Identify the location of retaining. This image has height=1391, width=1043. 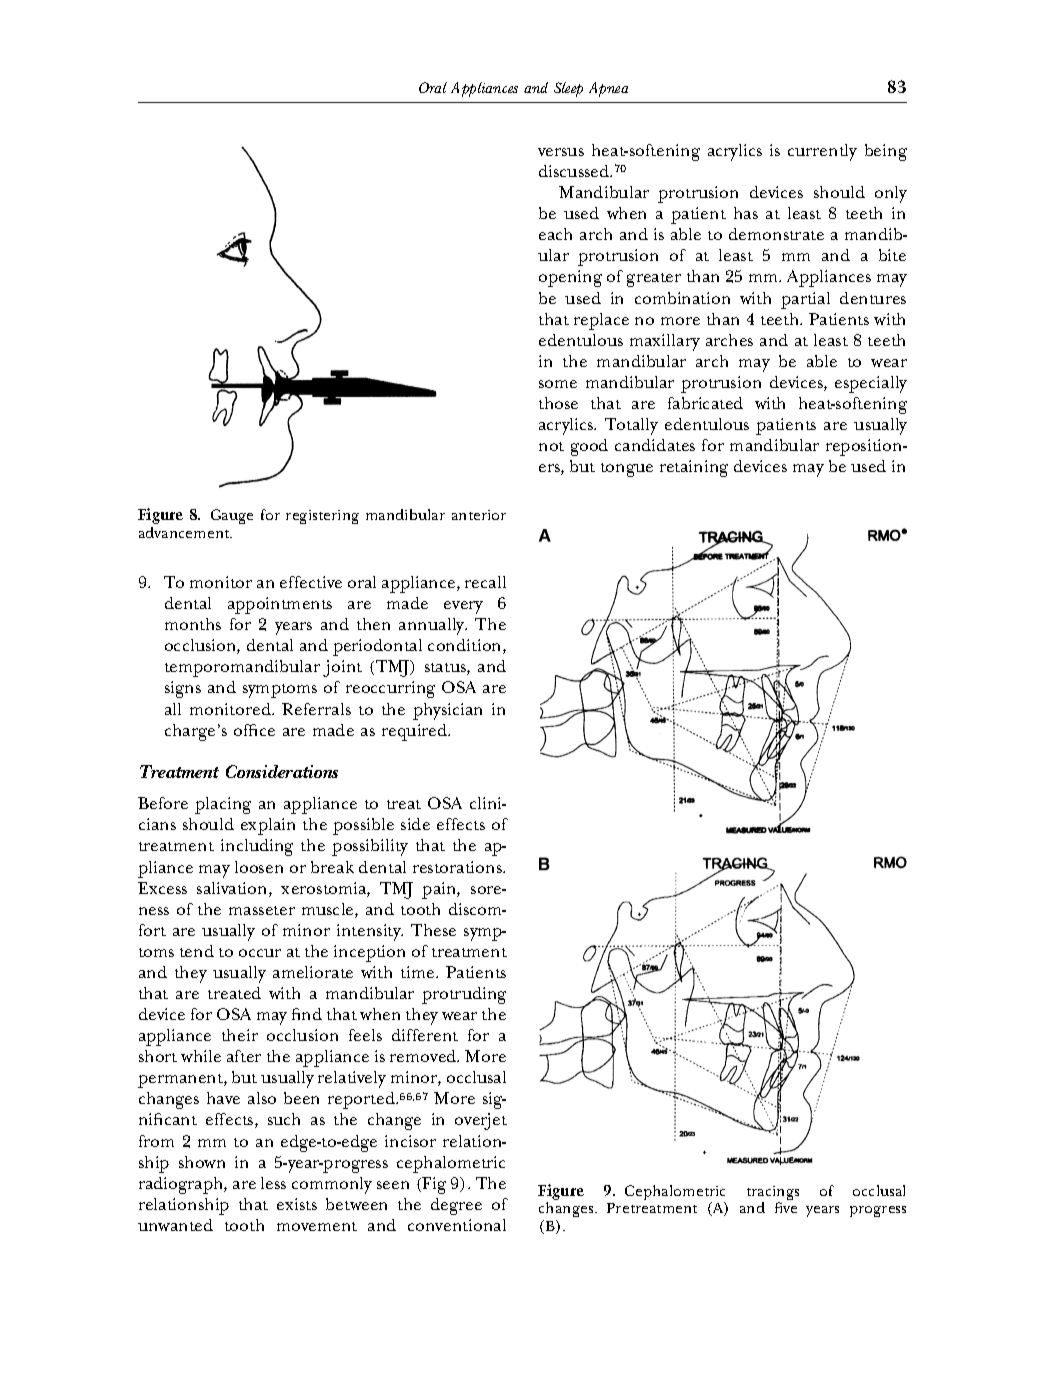
(694, 468).
